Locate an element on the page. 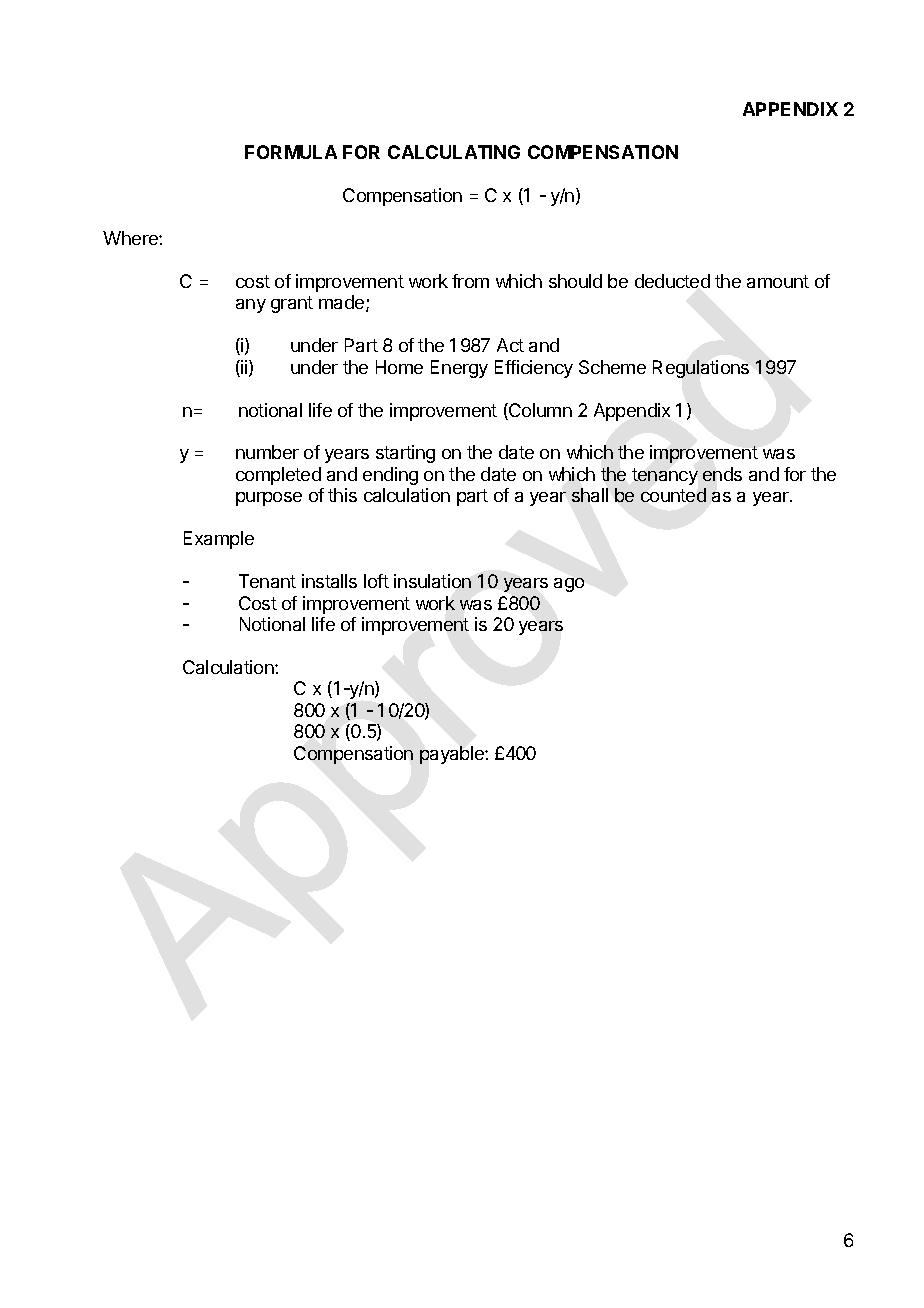  CALCULATING is located at coordinates (454, 152).
